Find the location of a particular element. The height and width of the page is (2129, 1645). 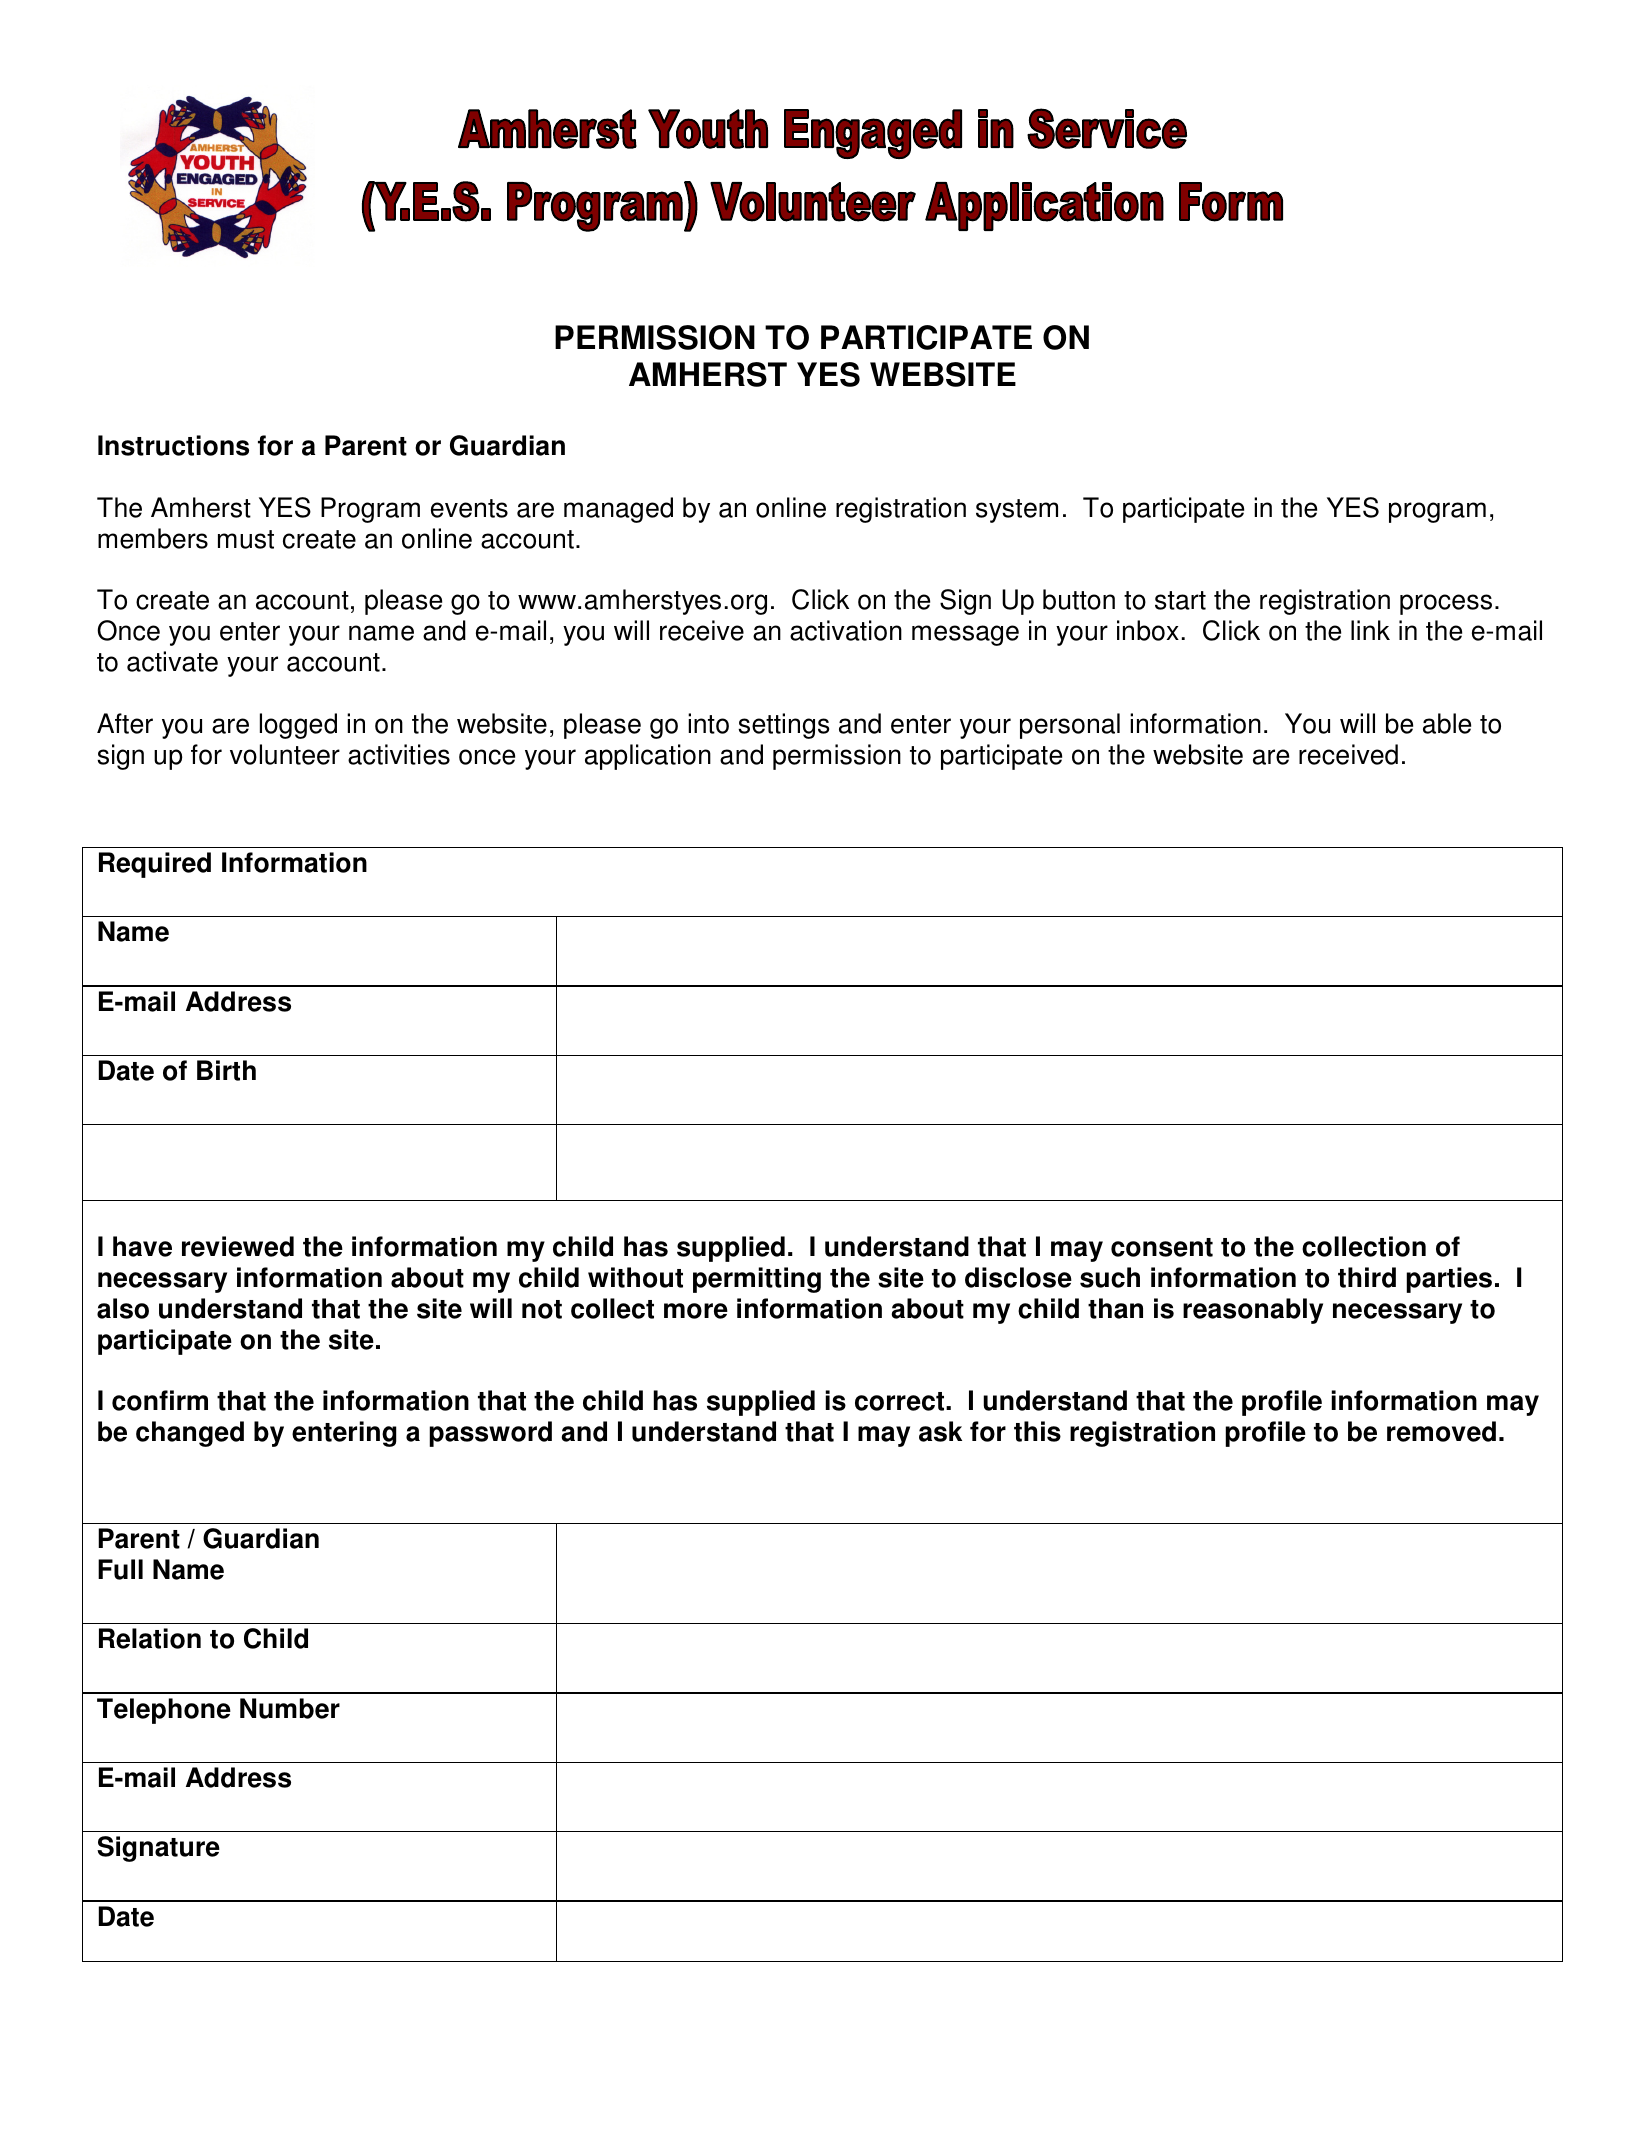

must is located at coordinates (246, 539).
